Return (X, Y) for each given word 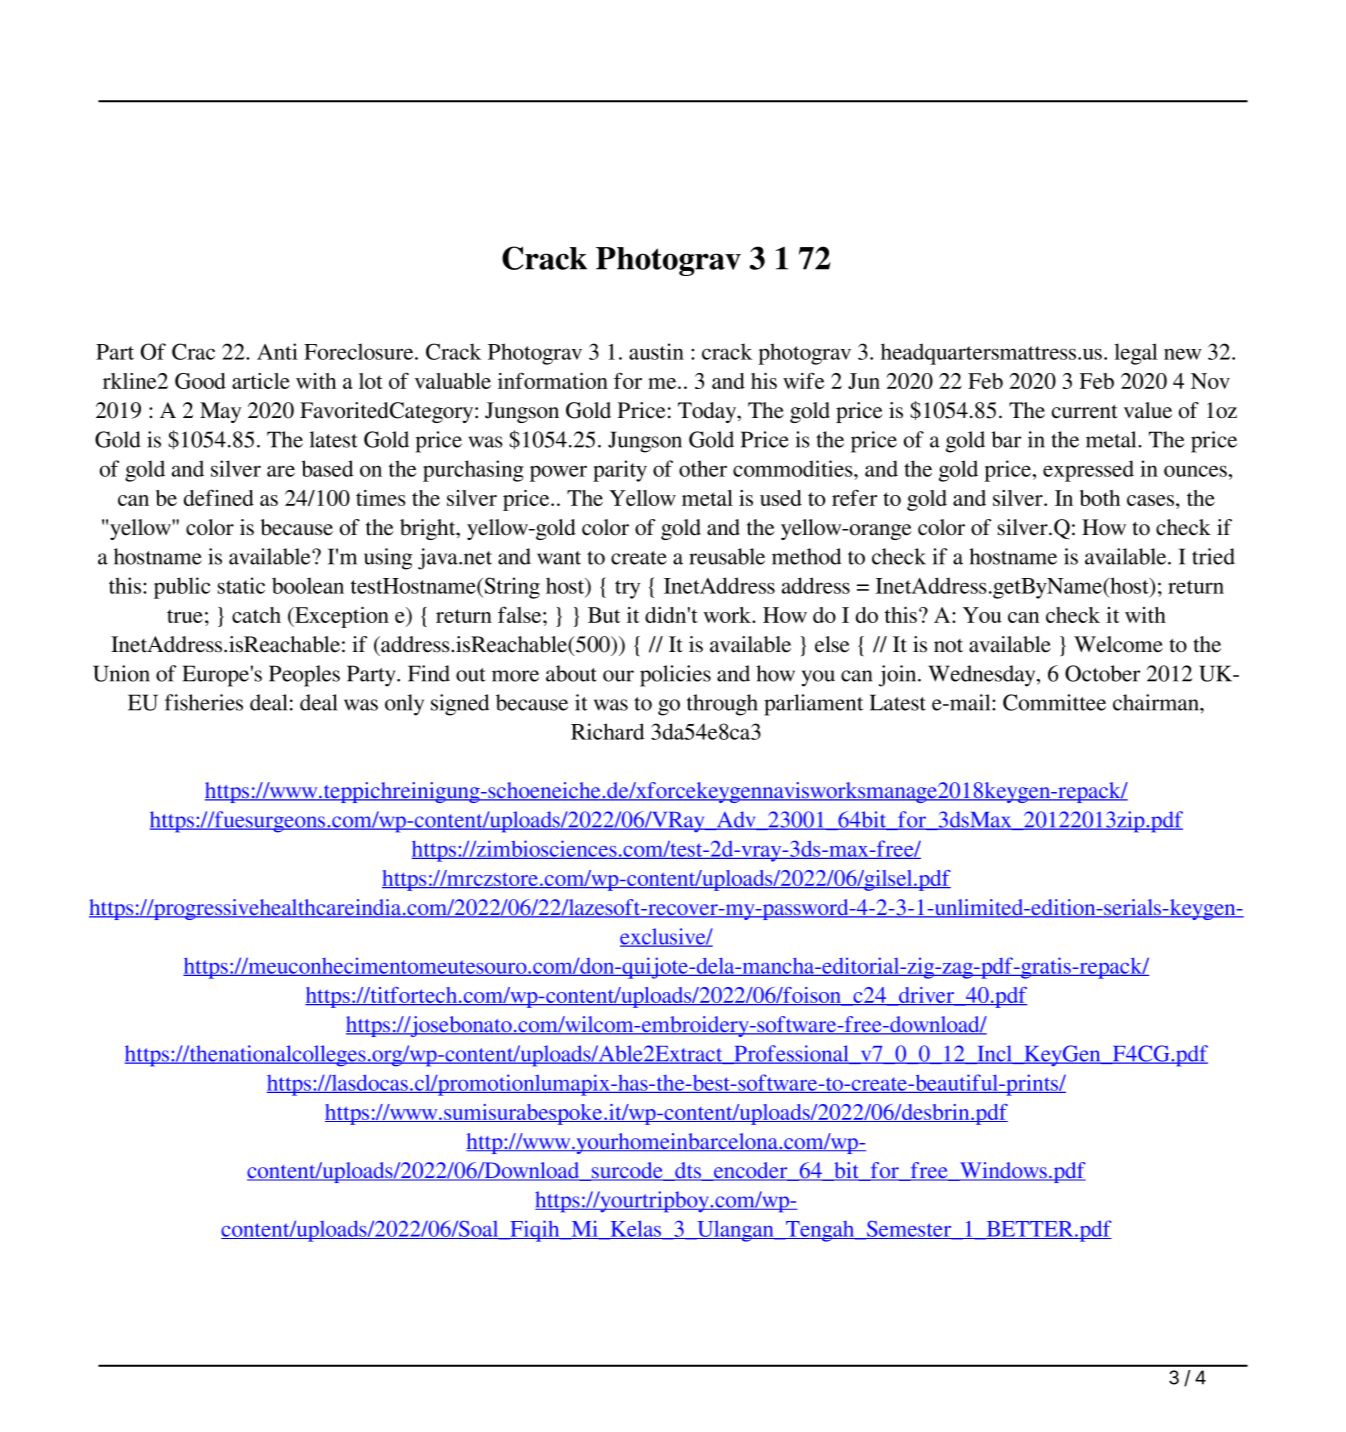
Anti (277, 351)
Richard (608, 731)
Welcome (1118, 644)
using (388, 559)
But (604, 615)
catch (256, 615)
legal (1136, 354)
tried (1213, 556)
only (404, 705)
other (703, 468)
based (327, 468)
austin (656, 351)
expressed (1088, 471)
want (559, 558)
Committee (1054, 702)
